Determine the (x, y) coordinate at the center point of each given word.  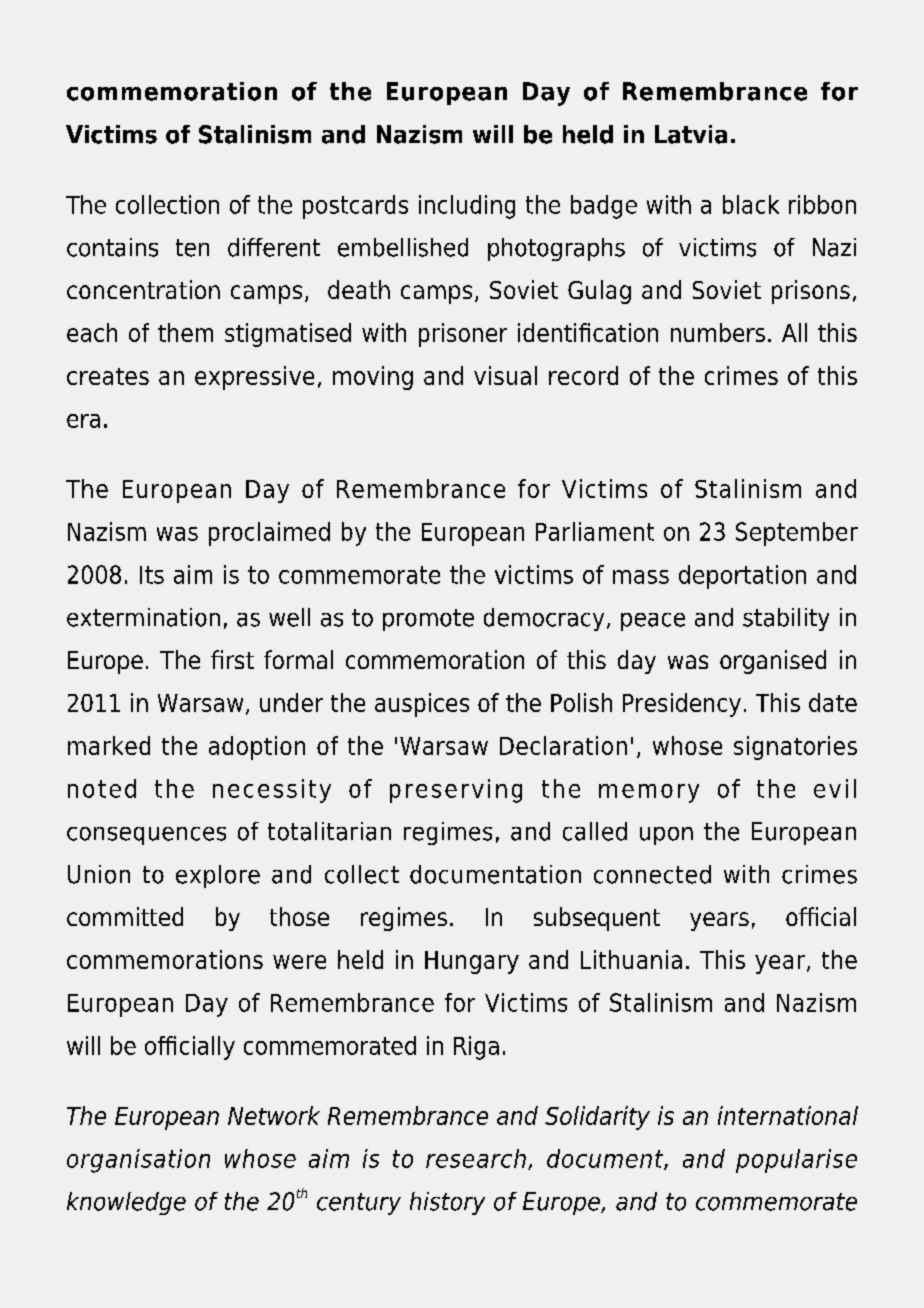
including (467, 207)
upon (666, 836)
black (751, 204)
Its (152, 575)
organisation (138, 1161)
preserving (456, 791)
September (797, 534)
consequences (146, 836)
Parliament (595, 531)
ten (192, 248)
